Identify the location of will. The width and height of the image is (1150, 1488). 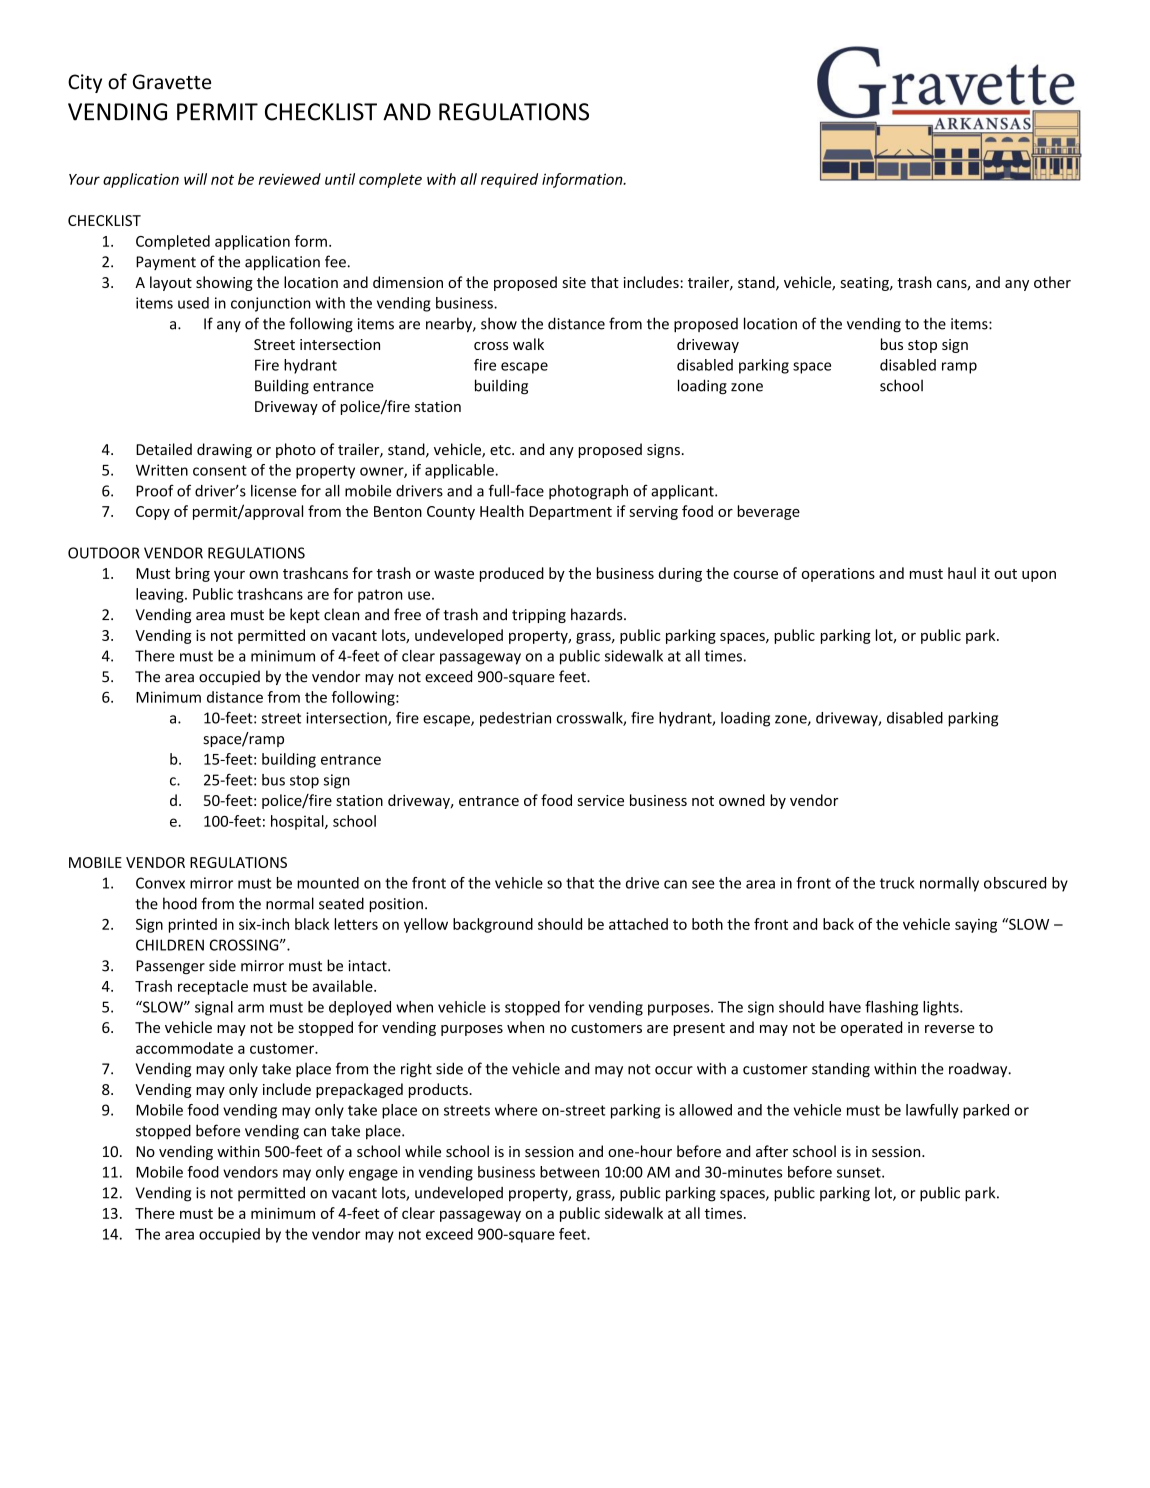
(195, 179).
